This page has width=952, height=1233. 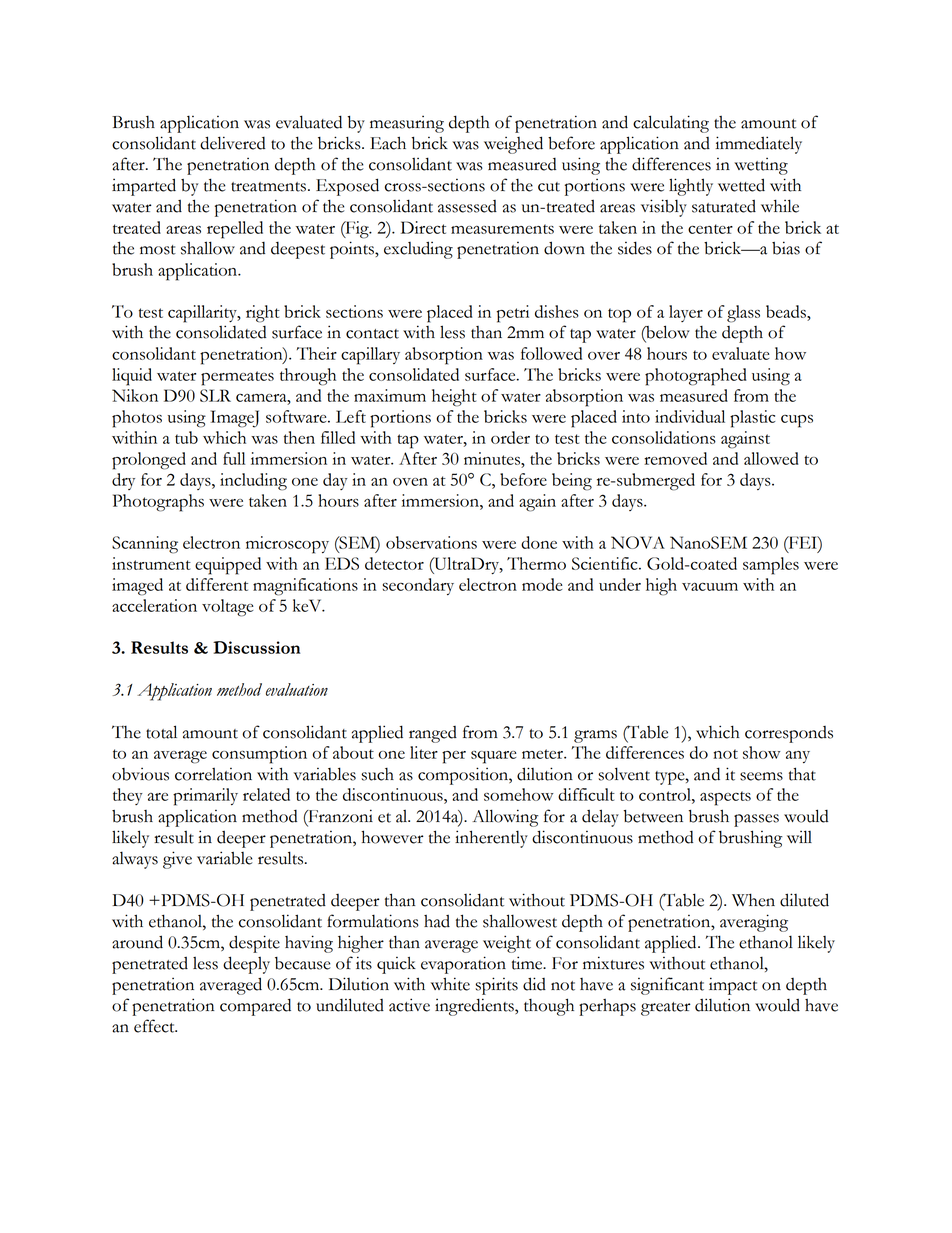 I want to click on impact, so click(x=733, y=986).
